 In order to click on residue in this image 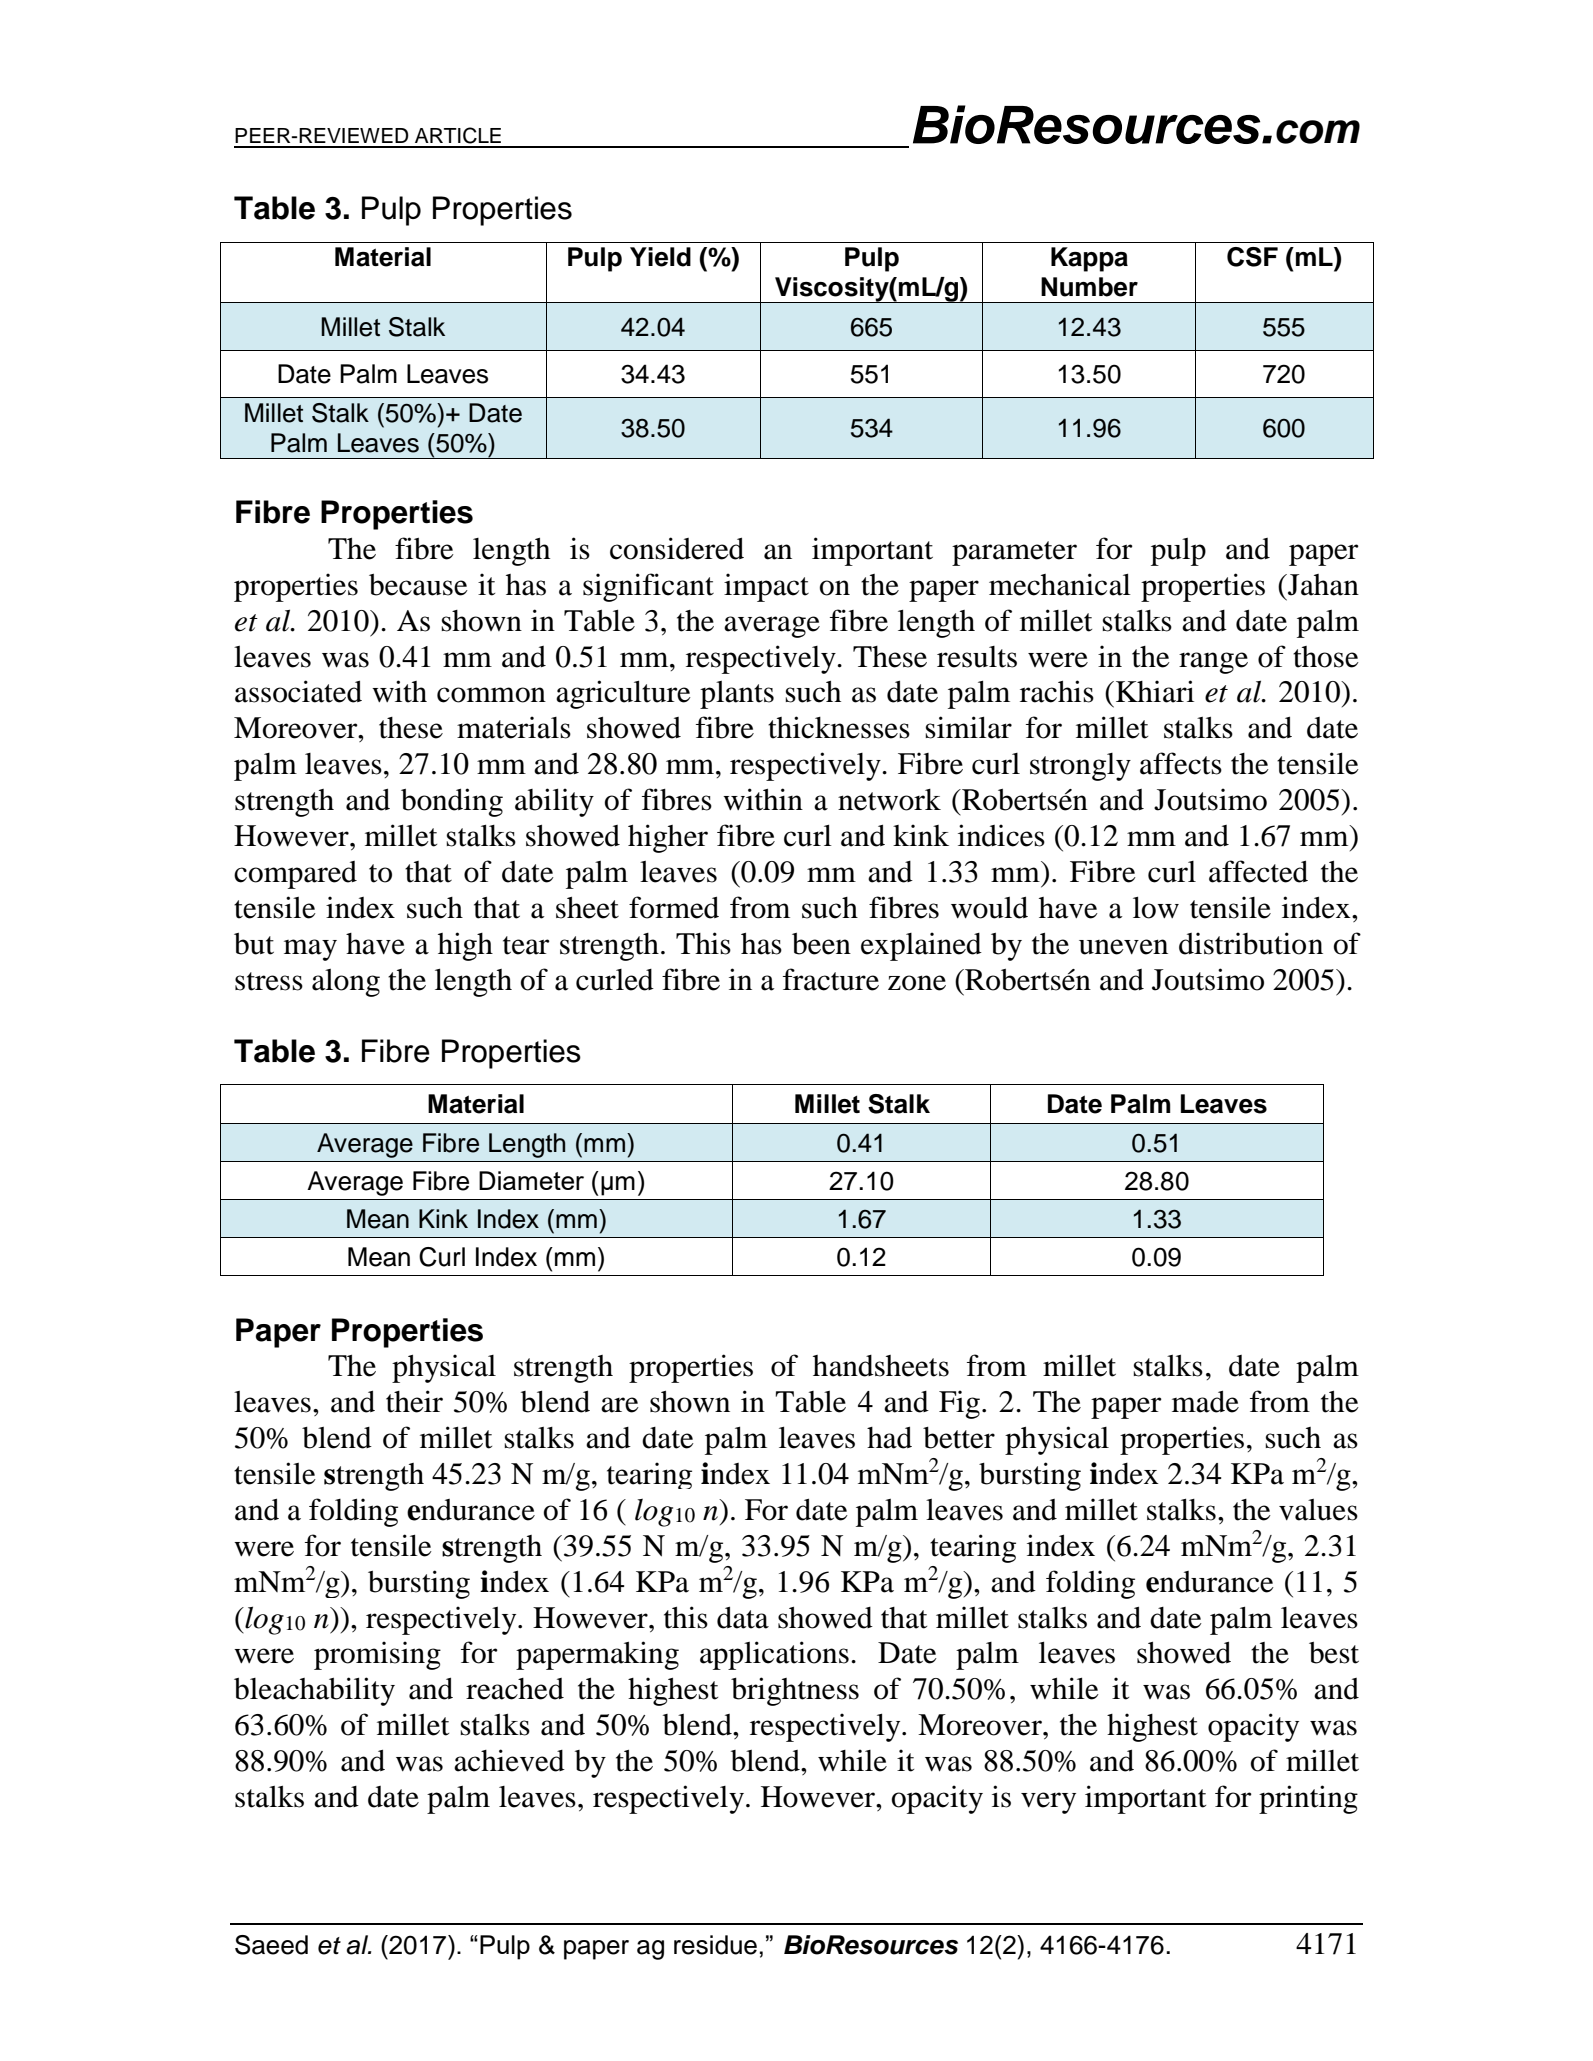, I will do `click(715, 1945)`.
